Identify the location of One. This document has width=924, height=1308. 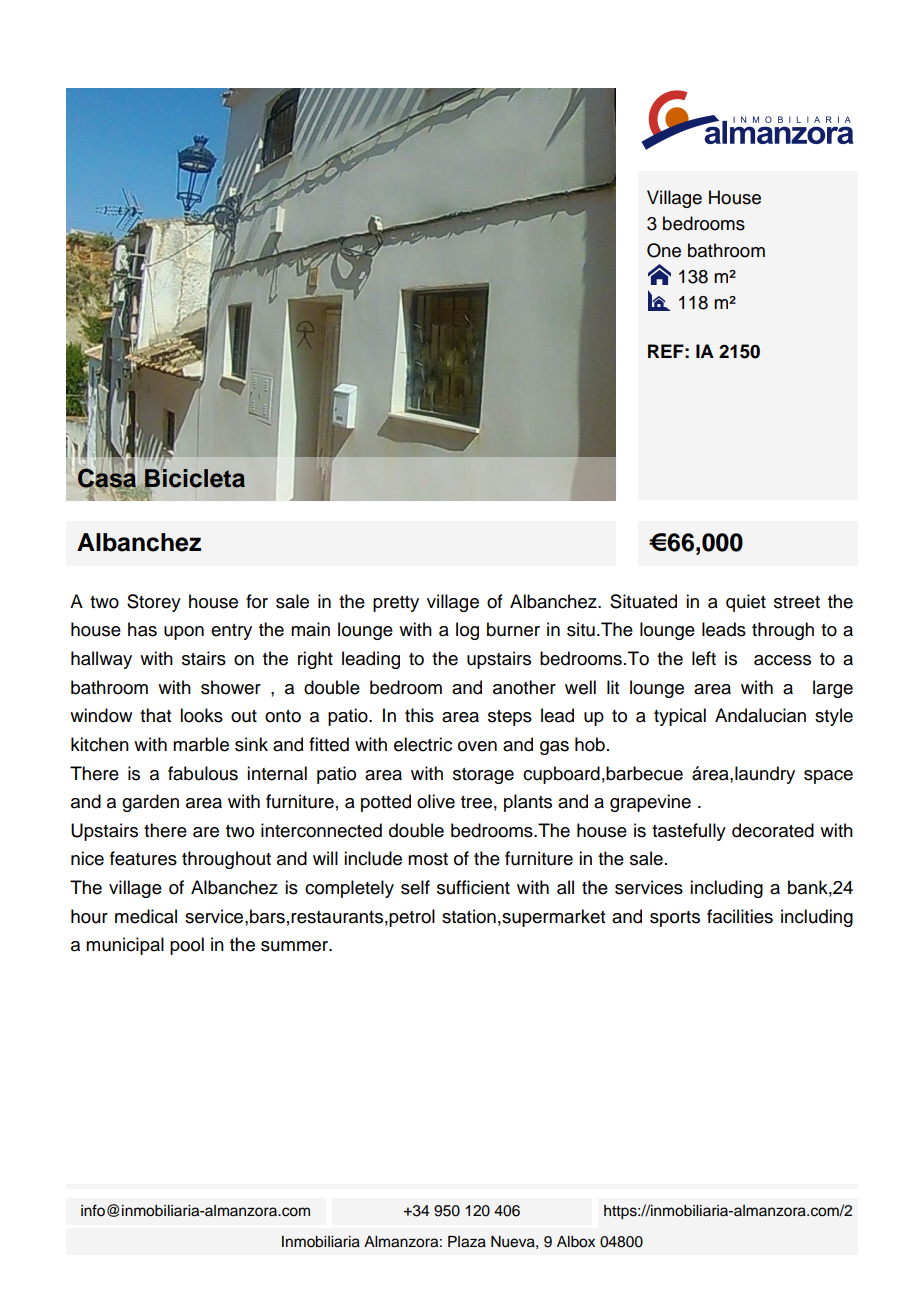
(664, 250).
